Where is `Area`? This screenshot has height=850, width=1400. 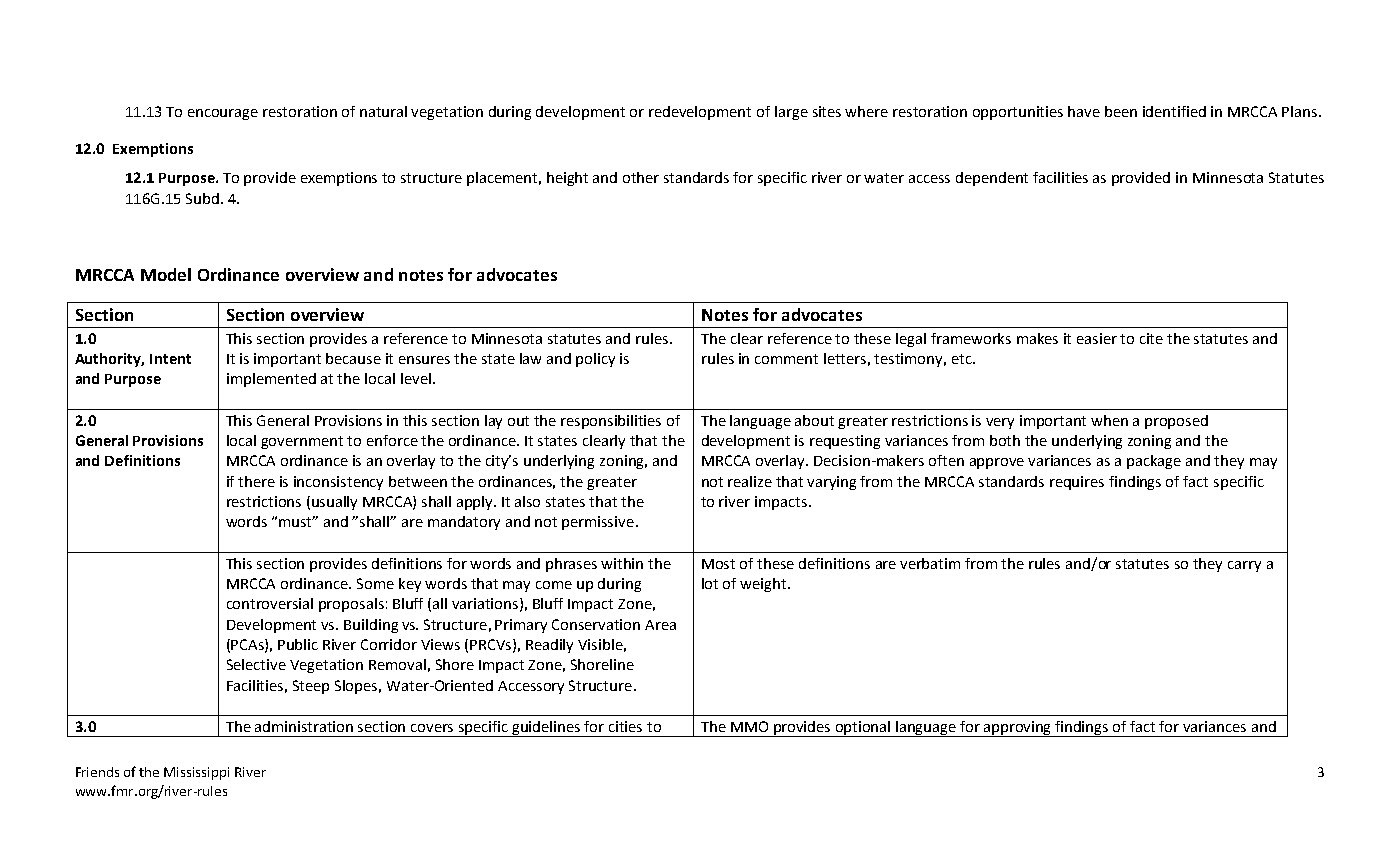 Area is located at coordinates (660, 625).
